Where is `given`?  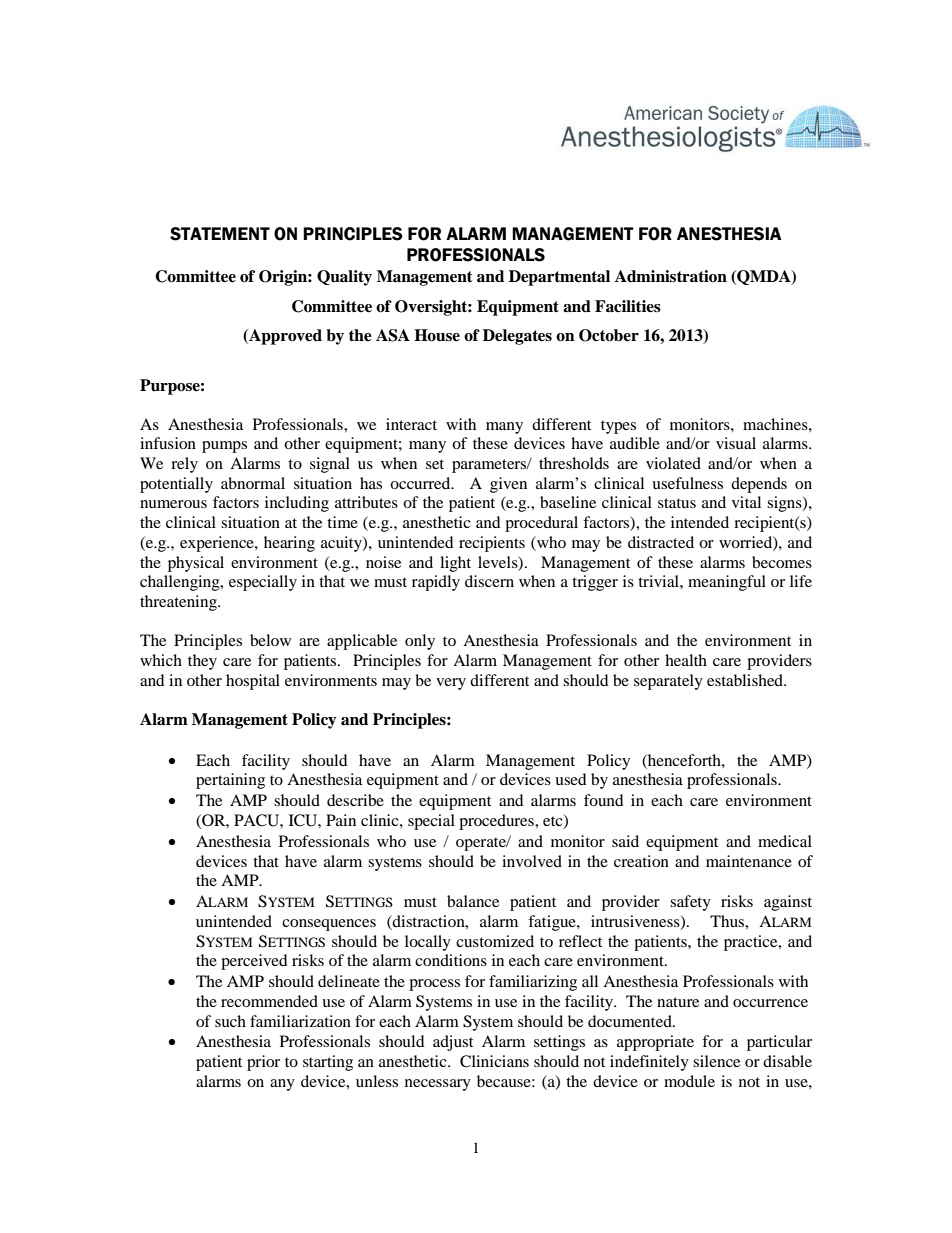 given is located at coordinates (508, 485).
